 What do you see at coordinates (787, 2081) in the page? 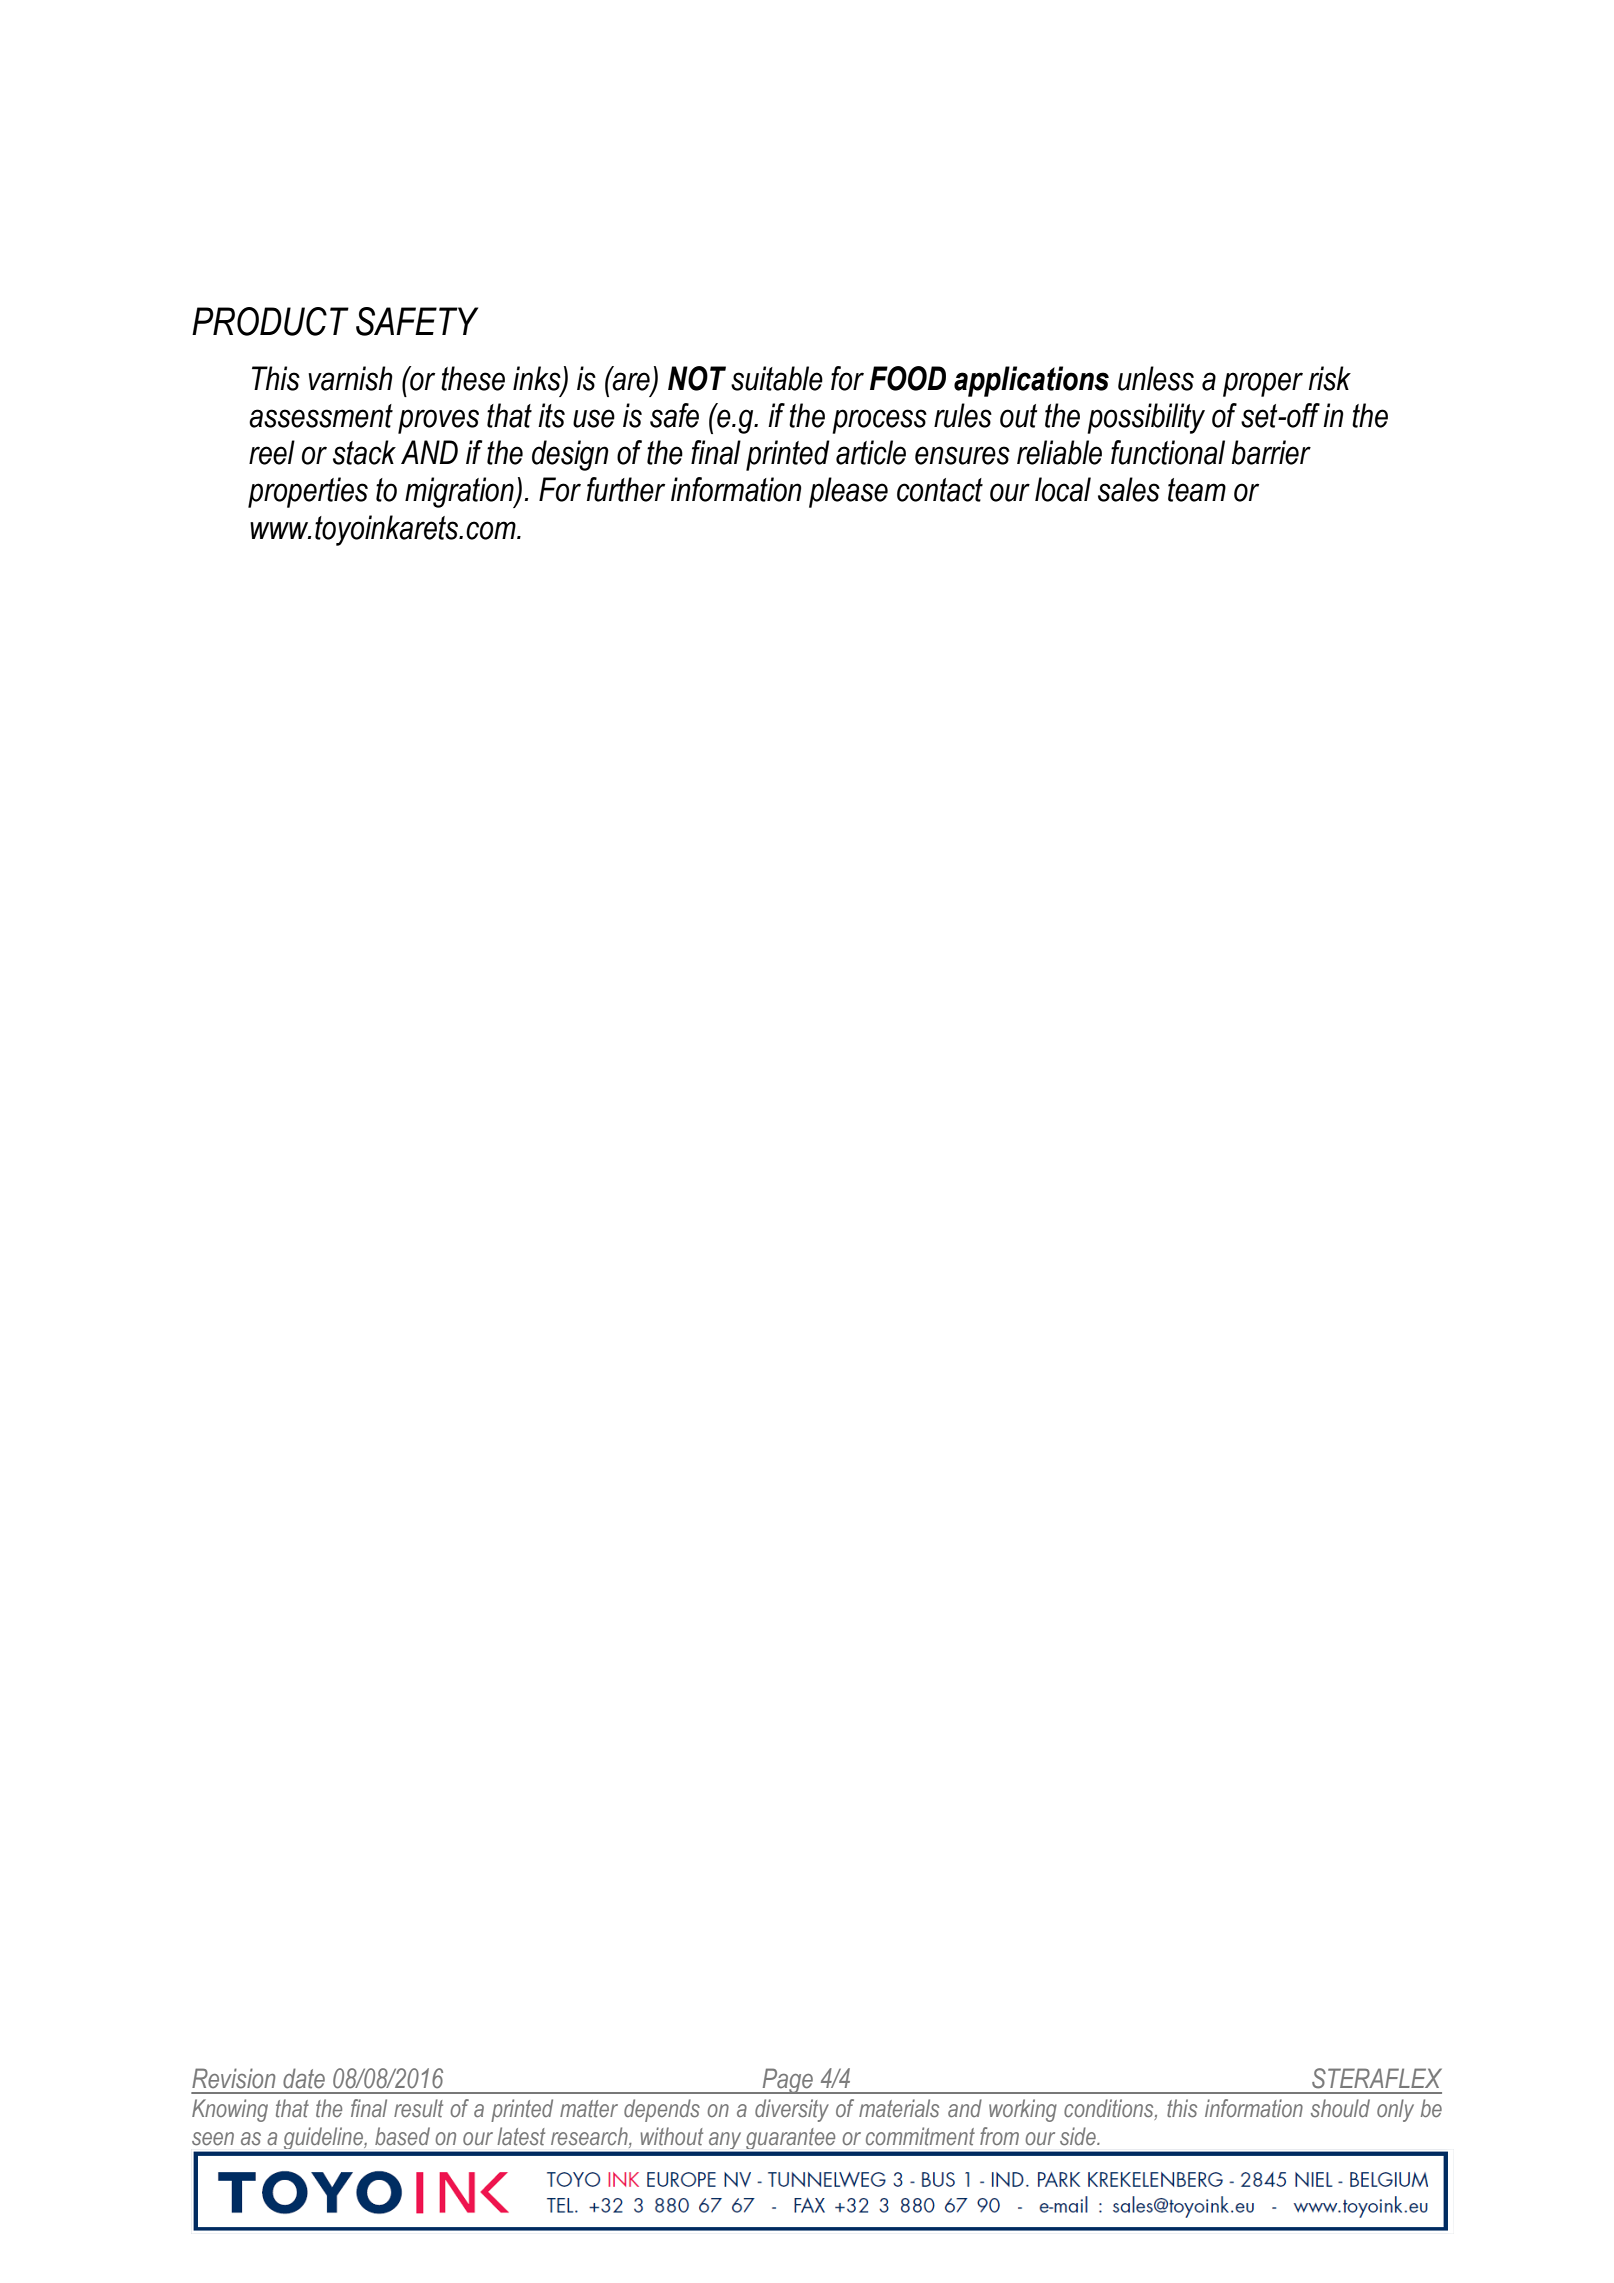
I see `Page` at bounding box center [787, 2081].
